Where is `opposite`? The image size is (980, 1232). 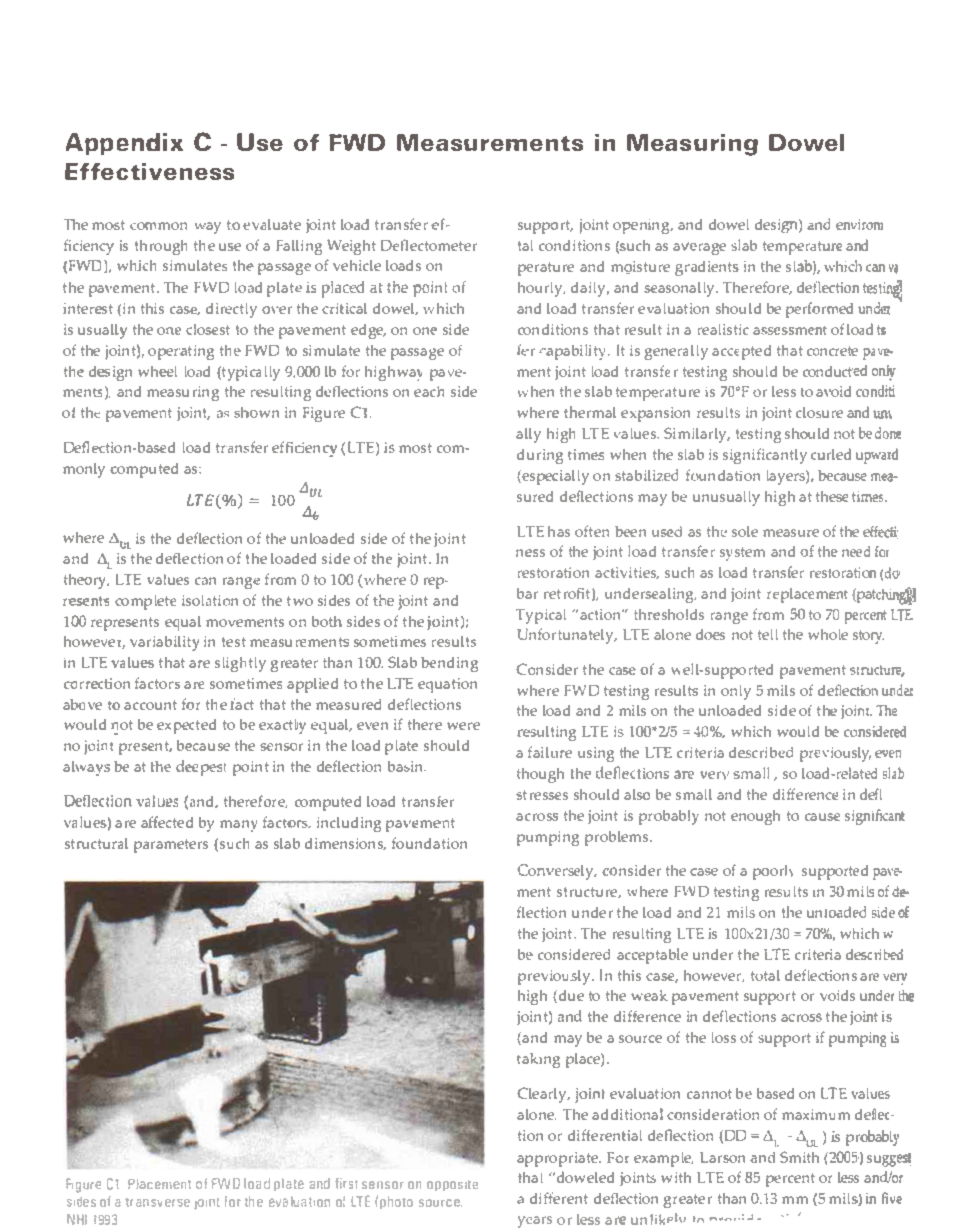 opposite is located at coordinates (452, 1185).
